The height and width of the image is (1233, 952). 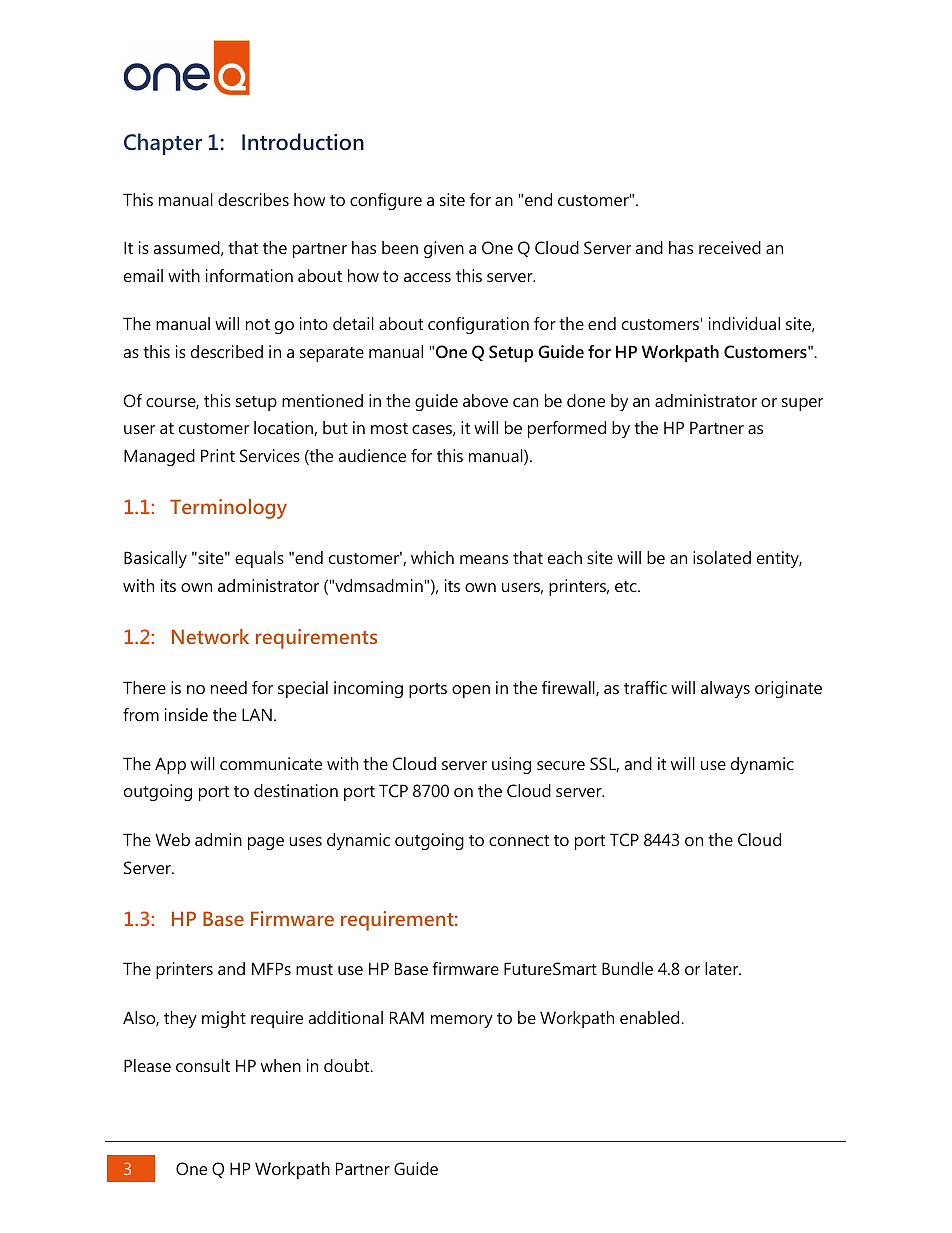 I want to click on above, so click(x=485, y=400).
